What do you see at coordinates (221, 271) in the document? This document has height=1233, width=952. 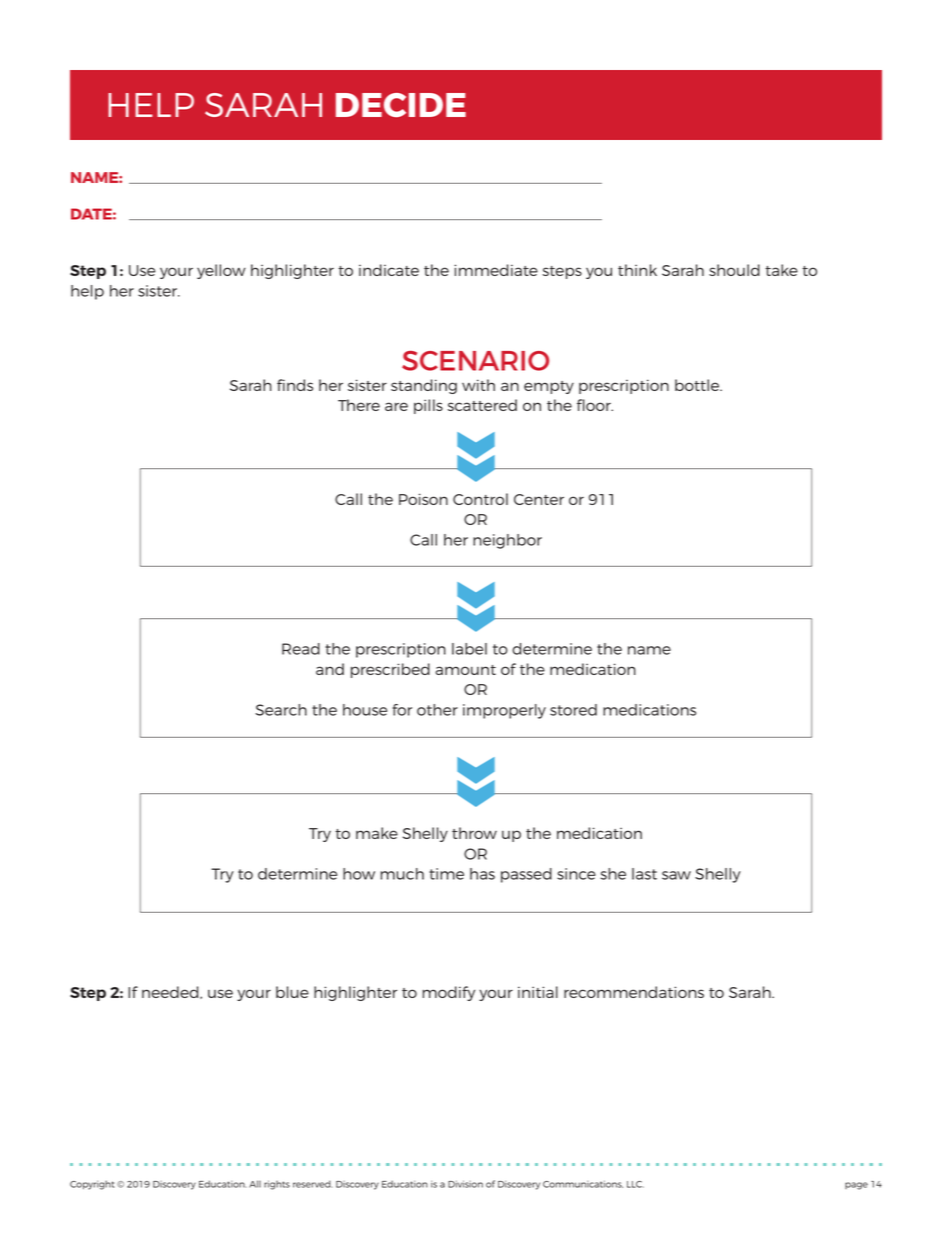 I see `yellow` at bounding box center [221, 271].
